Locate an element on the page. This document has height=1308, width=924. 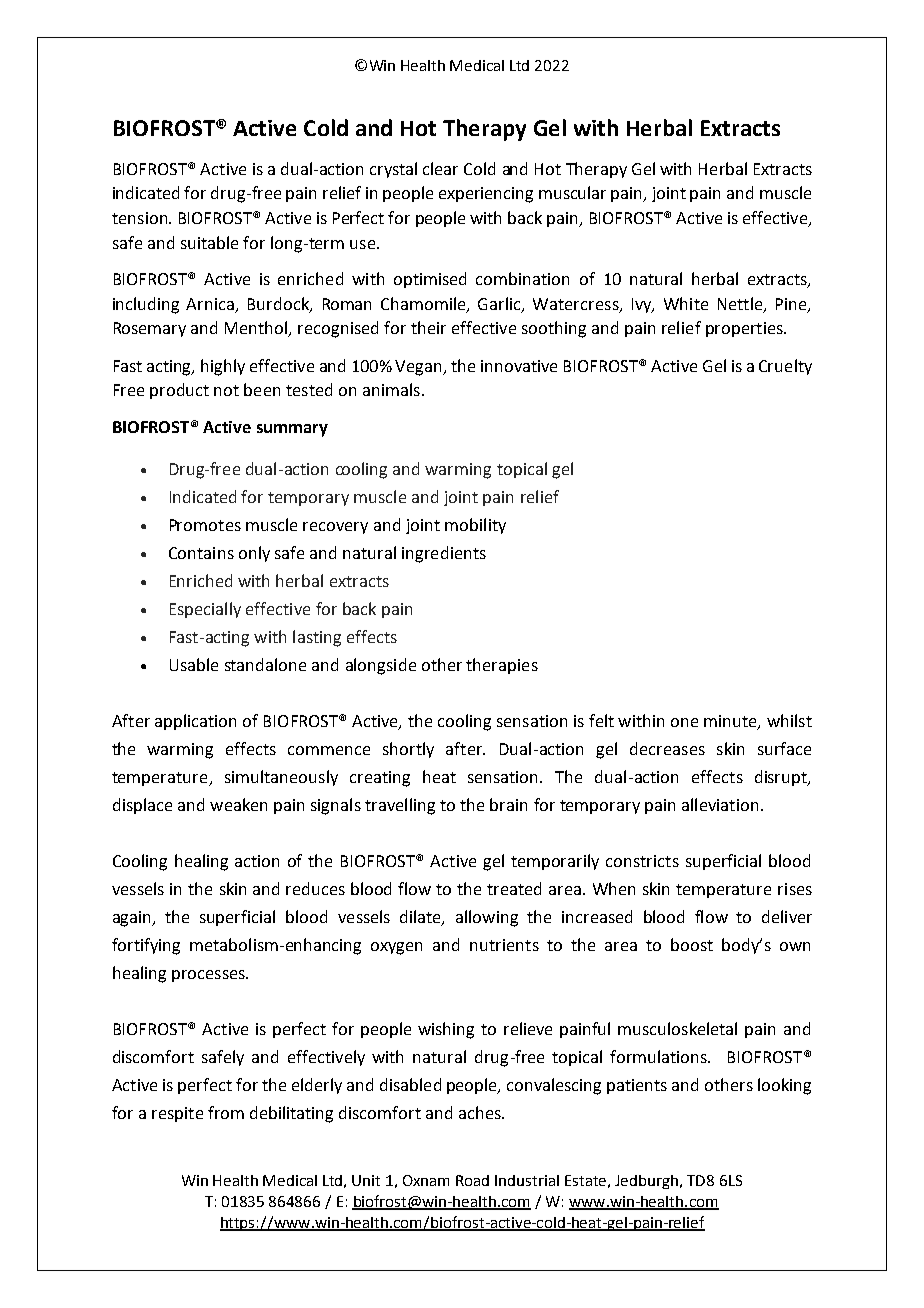
again is located at coordinates (133, 919).
